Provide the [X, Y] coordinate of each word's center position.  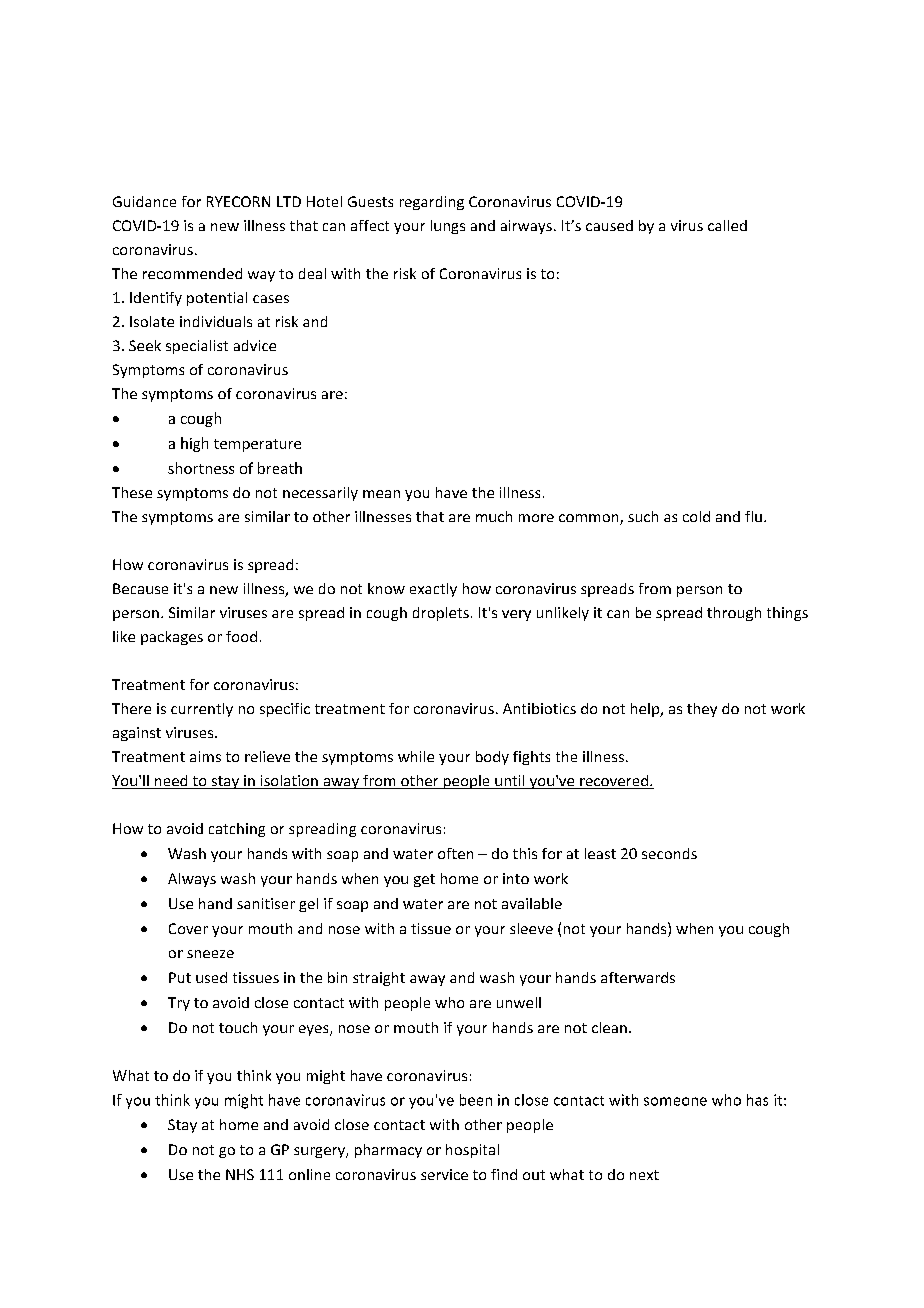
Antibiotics [539, 708]
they [702, 710]
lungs [448, 227]
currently [202, 710]
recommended [192, 273]
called [727, 225]
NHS [240, 1174]
